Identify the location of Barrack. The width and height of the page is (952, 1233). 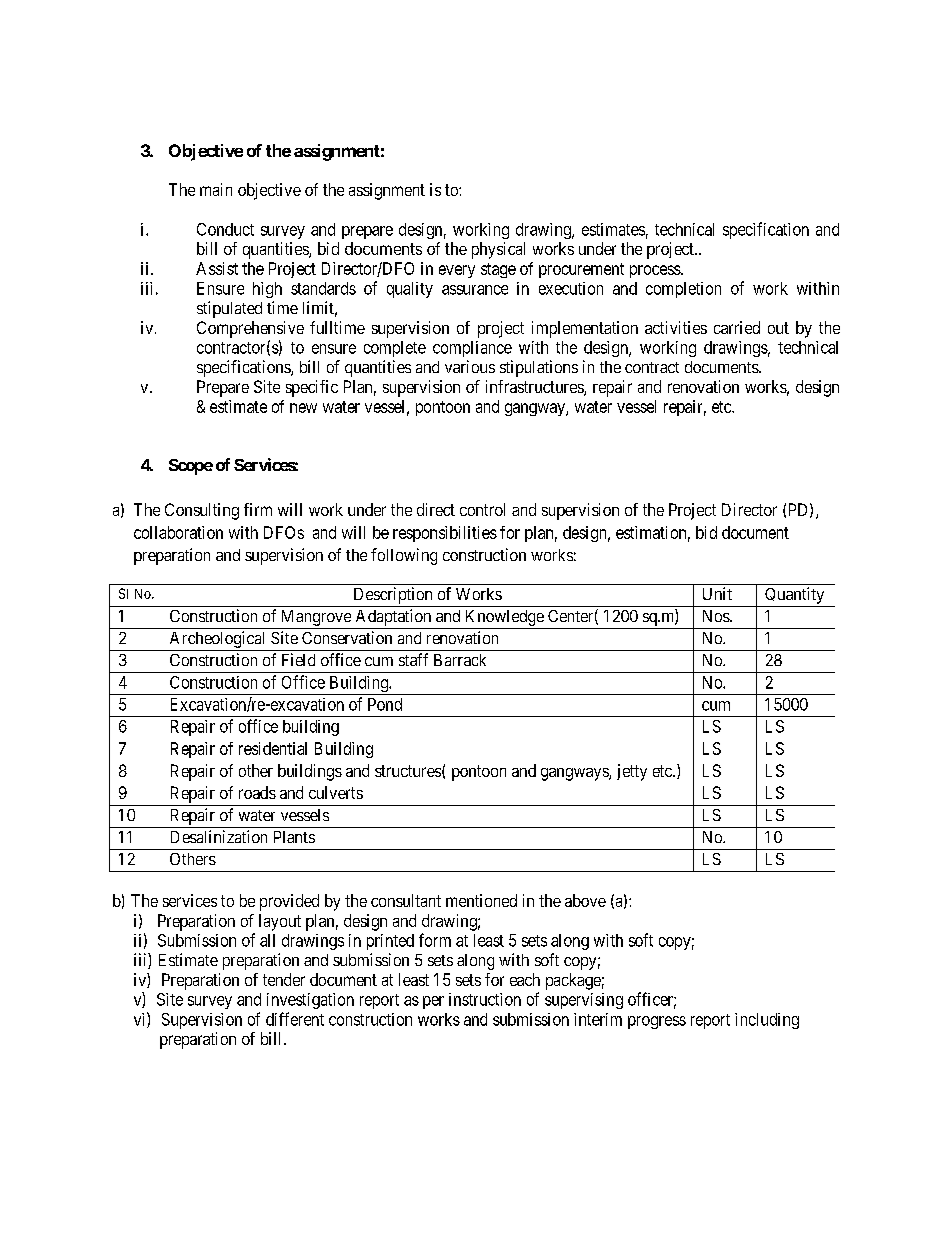
(460, 660).
